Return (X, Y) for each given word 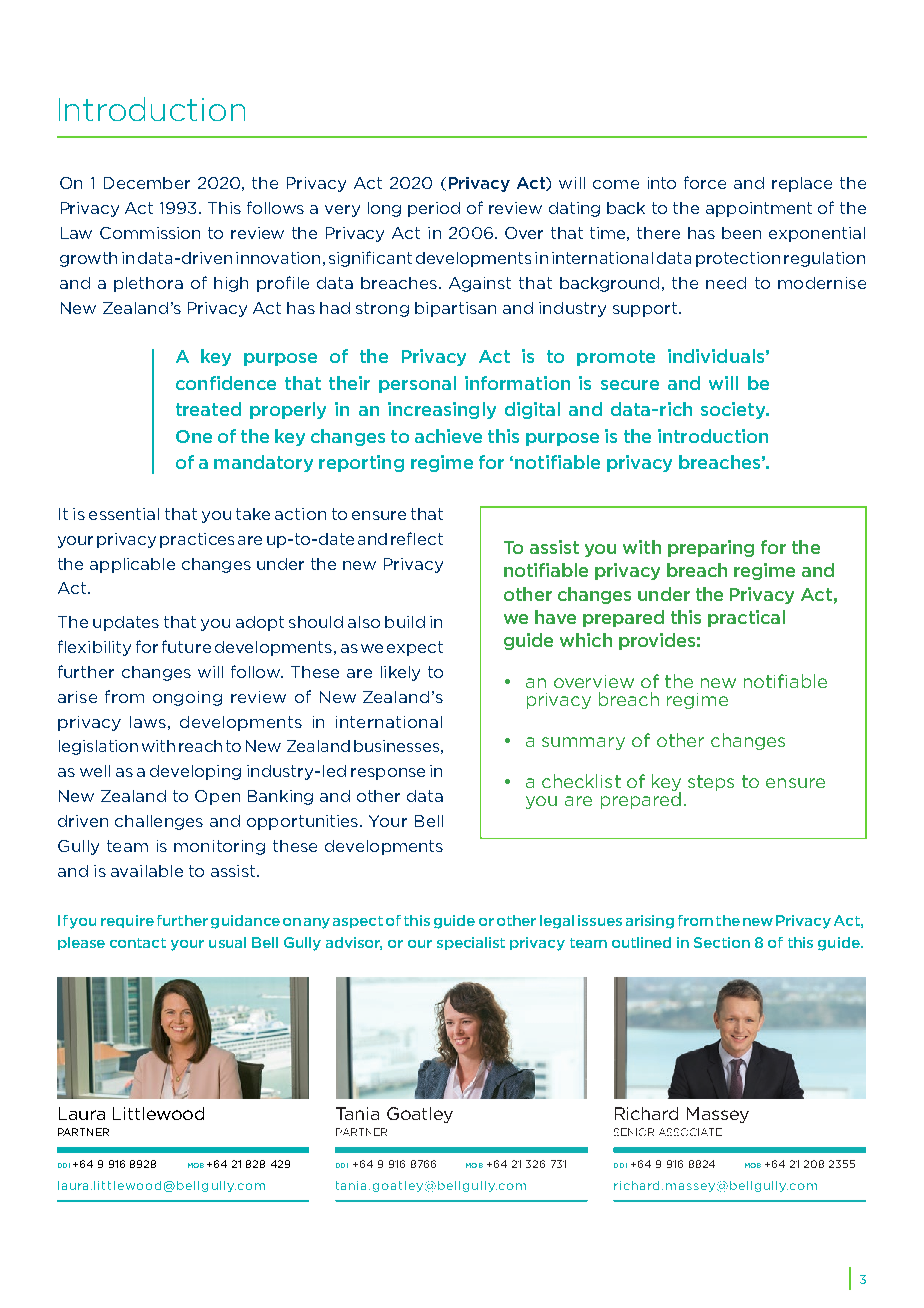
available (147, 871)
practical (746, 618)
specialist (471, 943)
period (434, 209)
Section (722, 942)
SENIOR (634, 1132)
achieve (448, 436)
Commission (150, 233)
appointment (759, 209)
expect (415, 648)
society (734, 410)
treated (208, 409)
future (186, 646)
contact (138, 943)
